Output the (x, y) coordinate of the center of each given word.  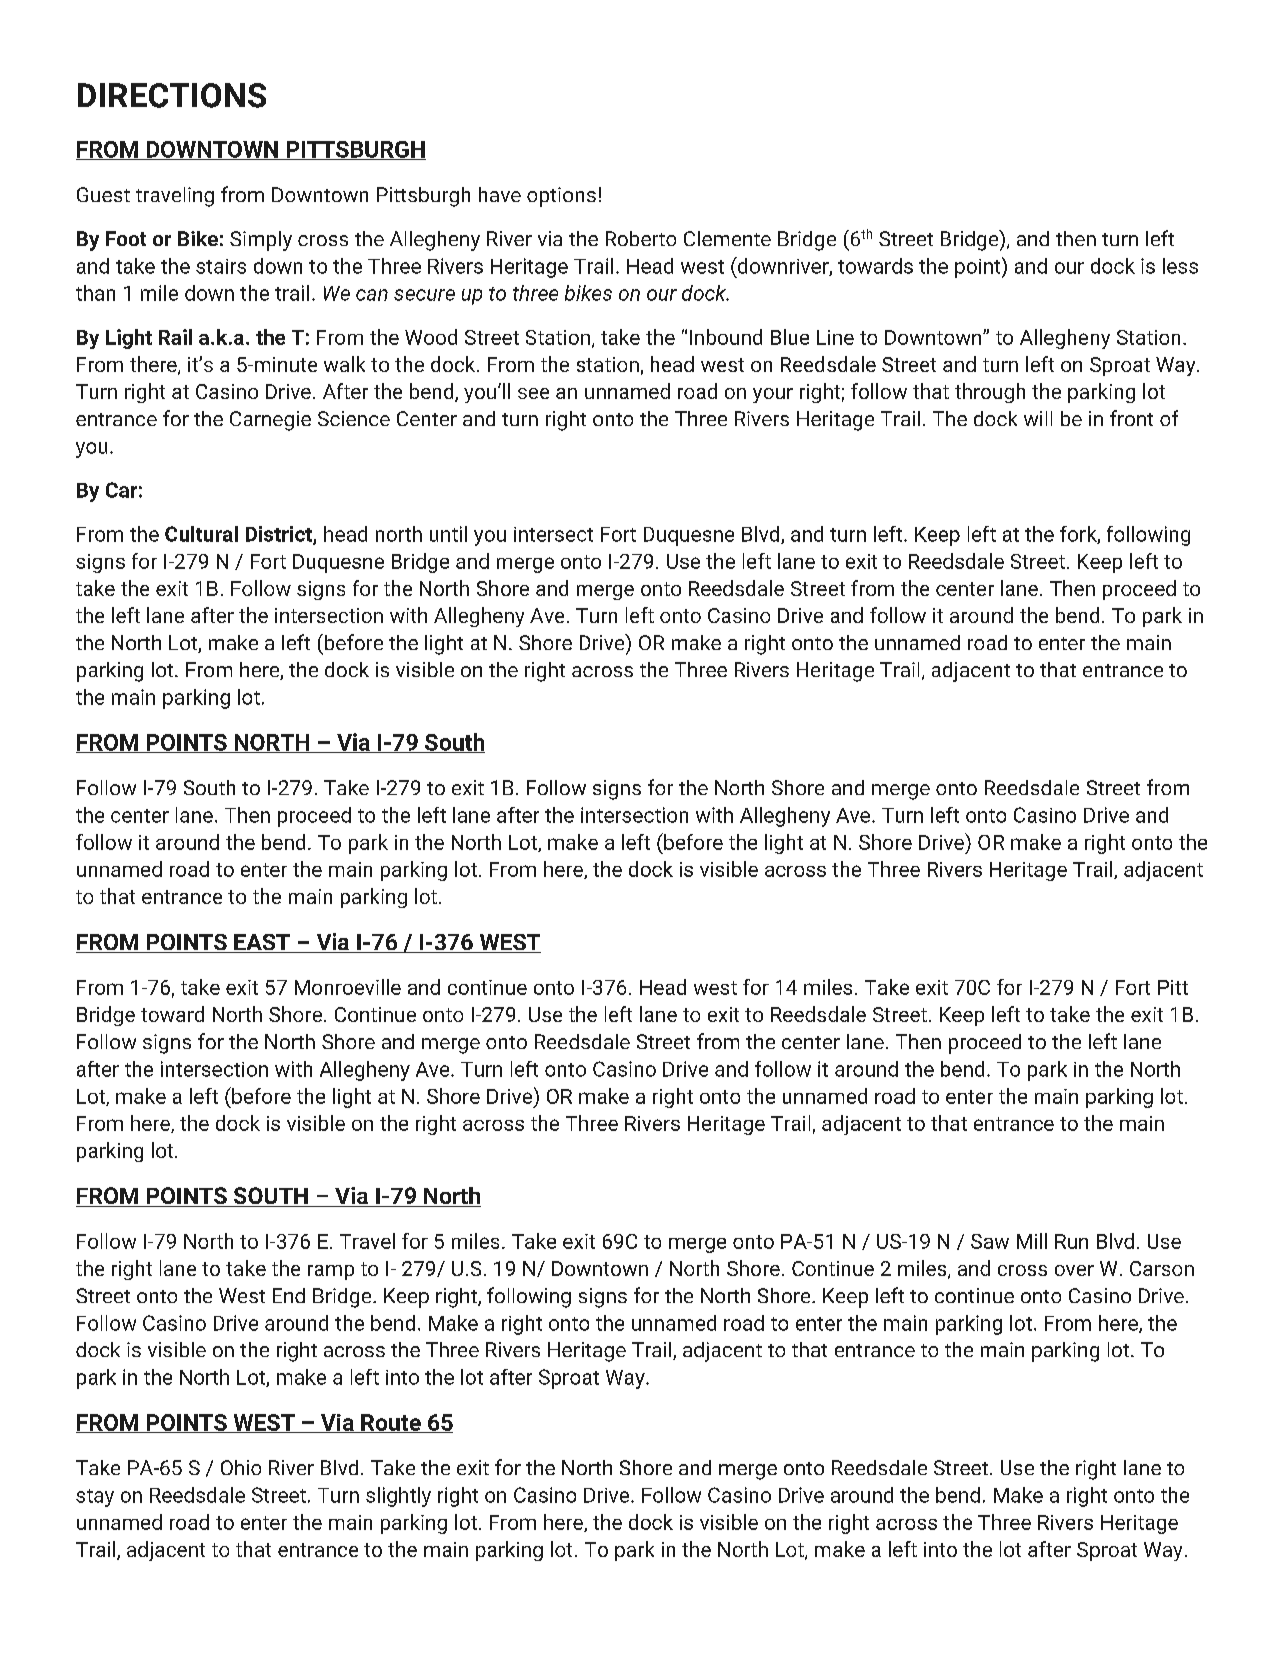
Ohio (241, 1467)
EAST (262, 943)
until (448, 534)
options (561, 197)
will (1038, 418)
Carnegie (270, 421)
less (1180, 266)
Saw (990, 1241)
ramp (331, 1272)
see (533, 393)
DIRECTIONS (172, 95)
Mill (1032, 1241)
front (1131, 418)
